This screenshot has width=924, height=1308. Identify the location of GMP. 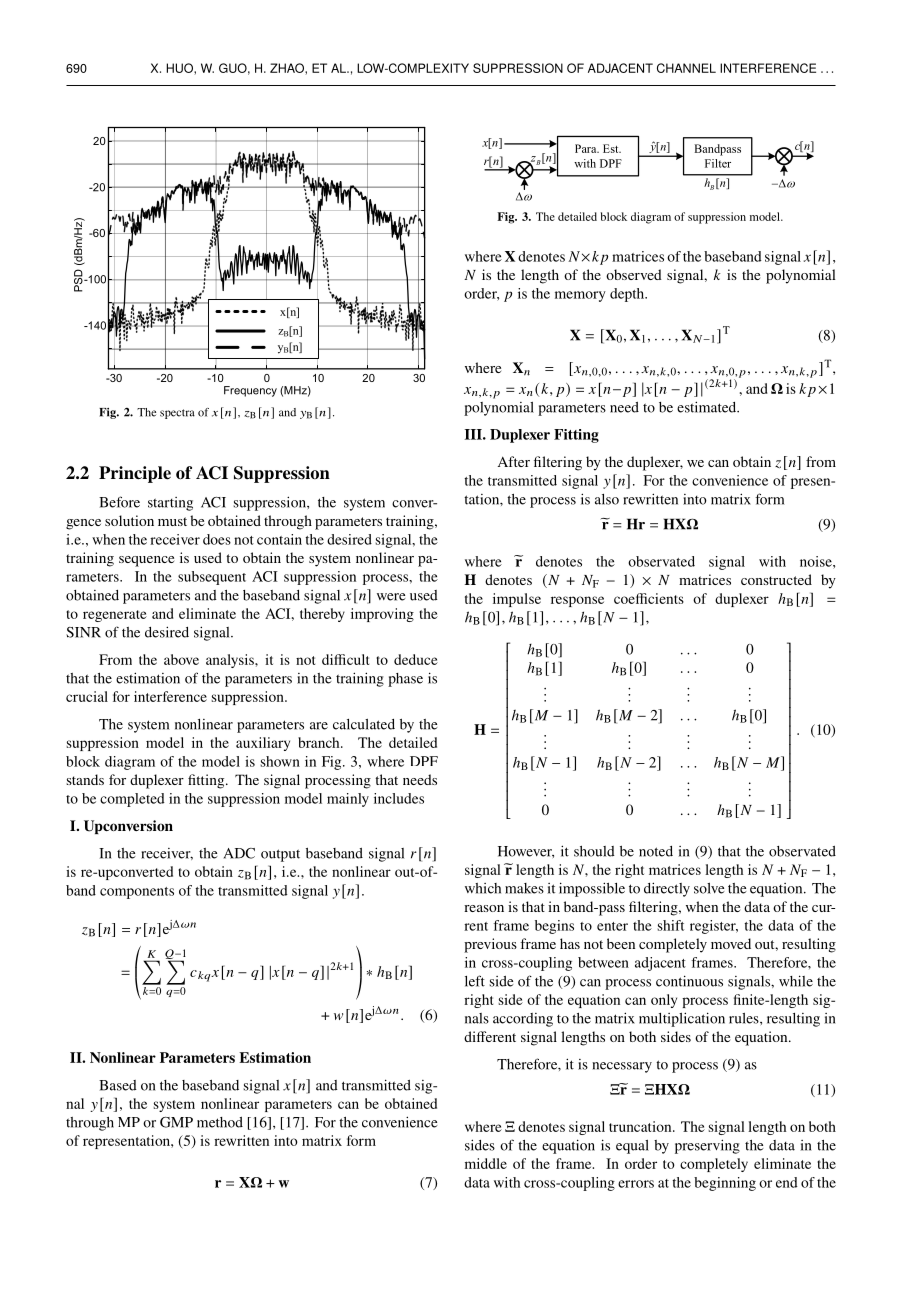
(176, 1122).
